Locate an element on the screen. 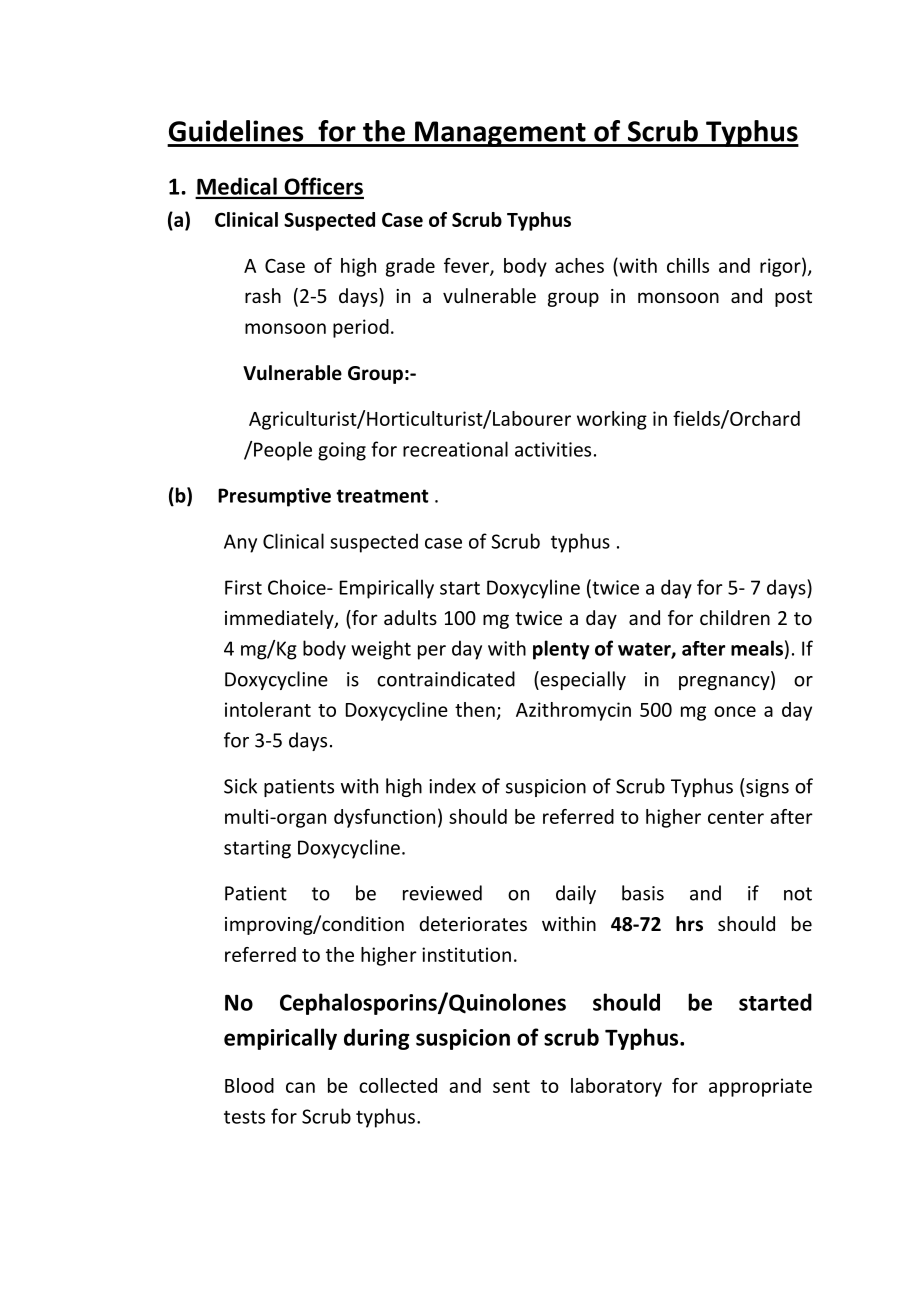 Image resolution: width=924 pixels, height=1308 pixels. daily is located at coordinates (576, 894).
